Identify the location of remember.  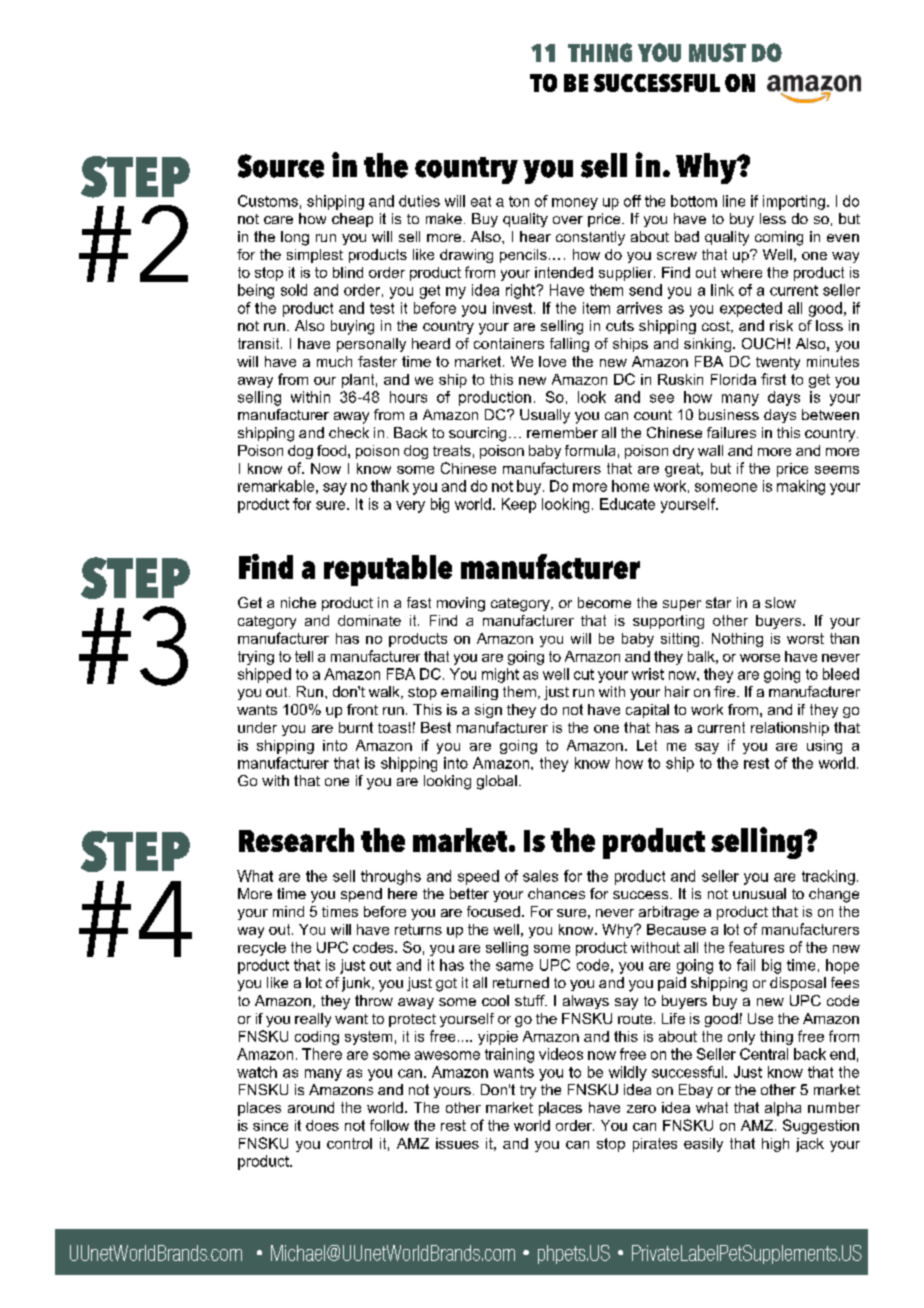
(562, 432).
